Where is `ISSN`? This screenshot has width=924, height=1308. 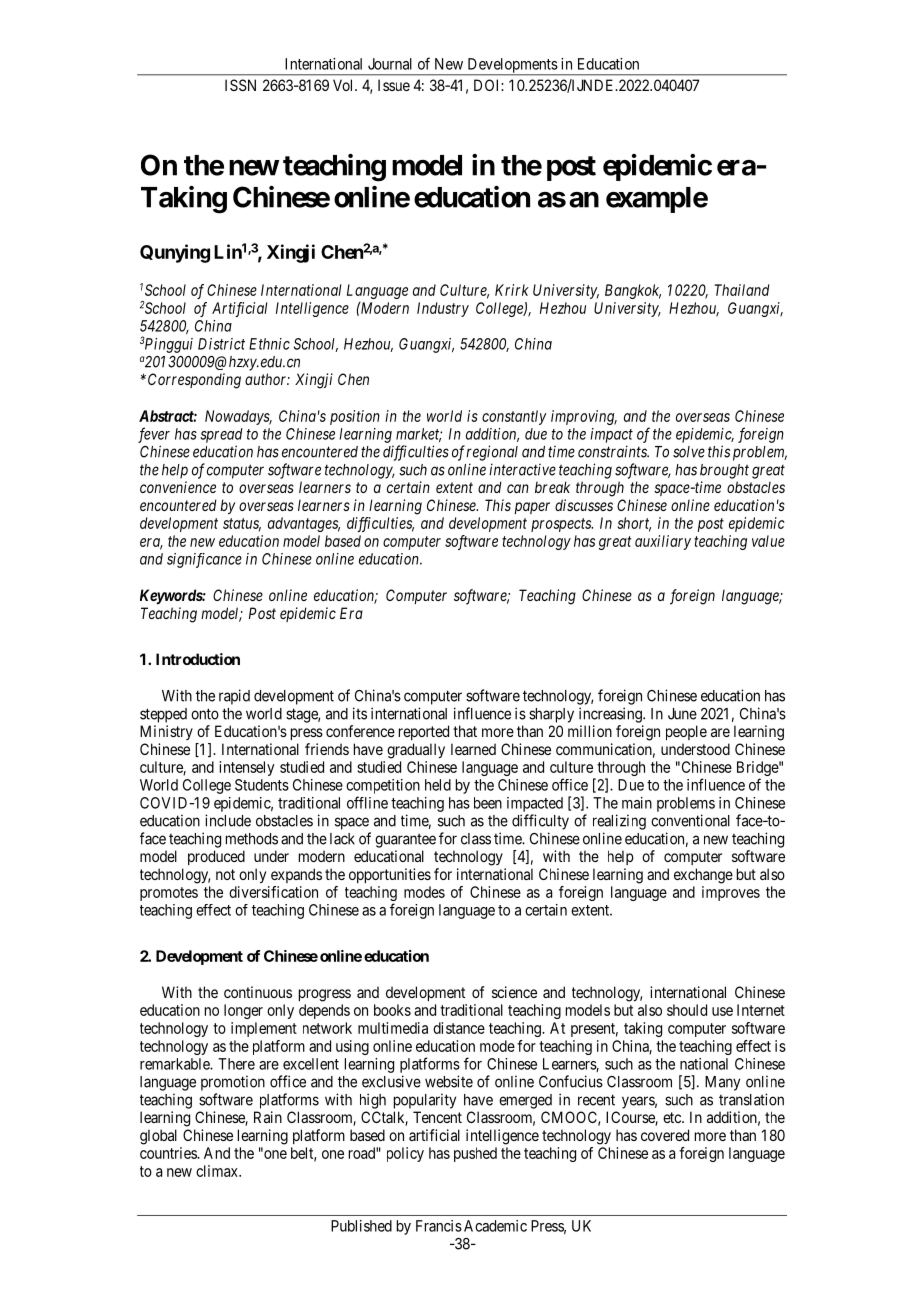 ISSN is located at coordinates (240, 85).
